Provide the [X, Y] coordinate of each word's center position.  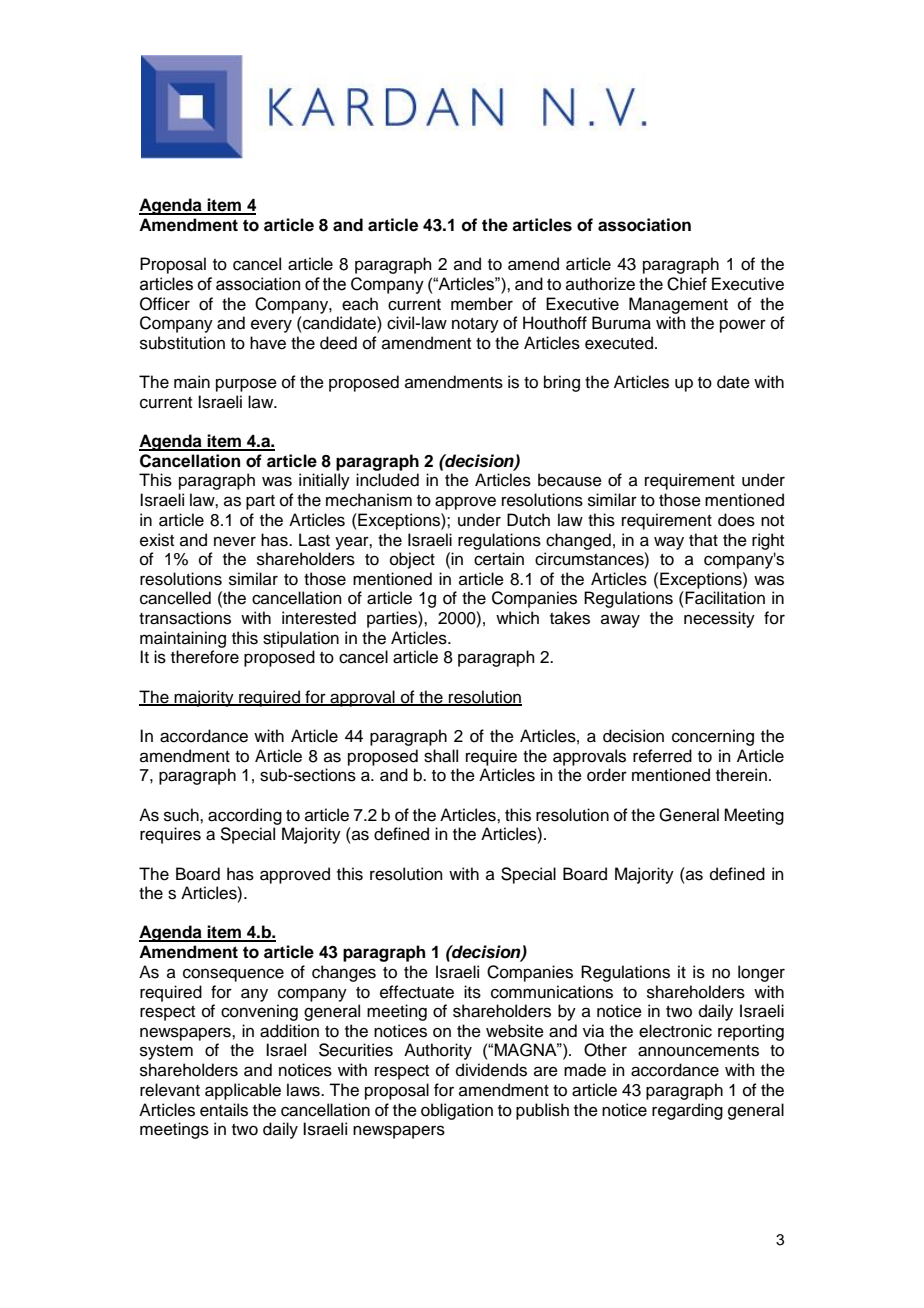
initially [324, 481]
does [736, 520]
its [472, 992]
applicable [243, 1091]
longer [761, 973]
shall [441, 756]
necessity [719, 619]
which [517, 618]
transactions [185, 618]
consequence [233, 975]
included [387, 480]
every [271, 326]
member [482, 304]
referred [662, 756]
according [245, 816]
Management [678, 305]
